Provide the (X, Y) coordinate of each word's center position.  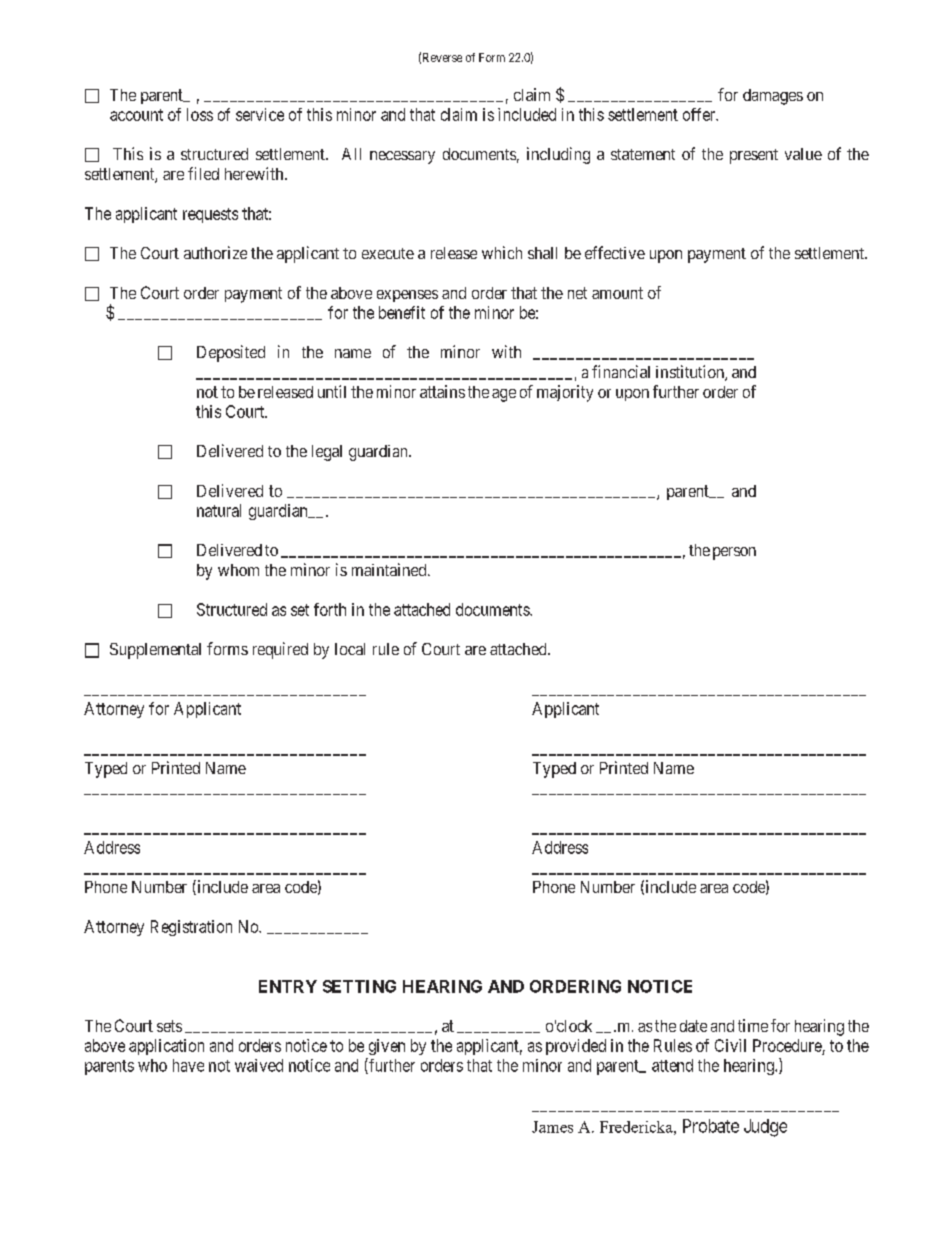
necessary (402, 157)
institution (691, 373)
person (734, 553)
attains (442, 391)
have (188, 1065)
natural (219, 510)
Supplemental (155, 651)
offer (700, 114)
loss (200, 114)
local (350, 649)
